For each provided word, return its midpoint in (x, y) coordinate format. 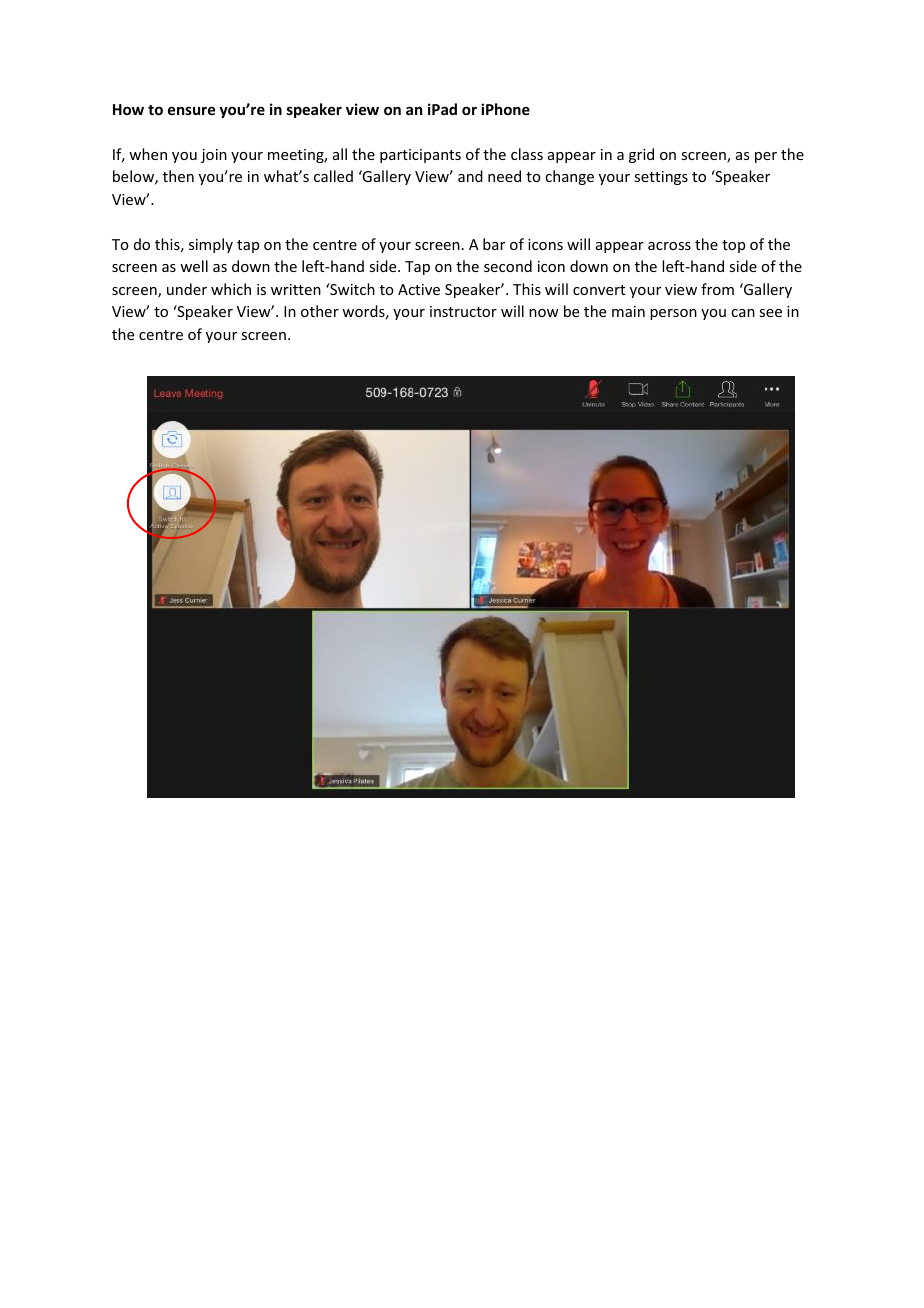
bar (494, 244)
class (527, 154)
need (504, 176)
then (178, 176)
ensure (191, 110)
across (669, 246)
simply (211, 245)
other (320, 311)
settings (661, 178)
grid (641, 155)
